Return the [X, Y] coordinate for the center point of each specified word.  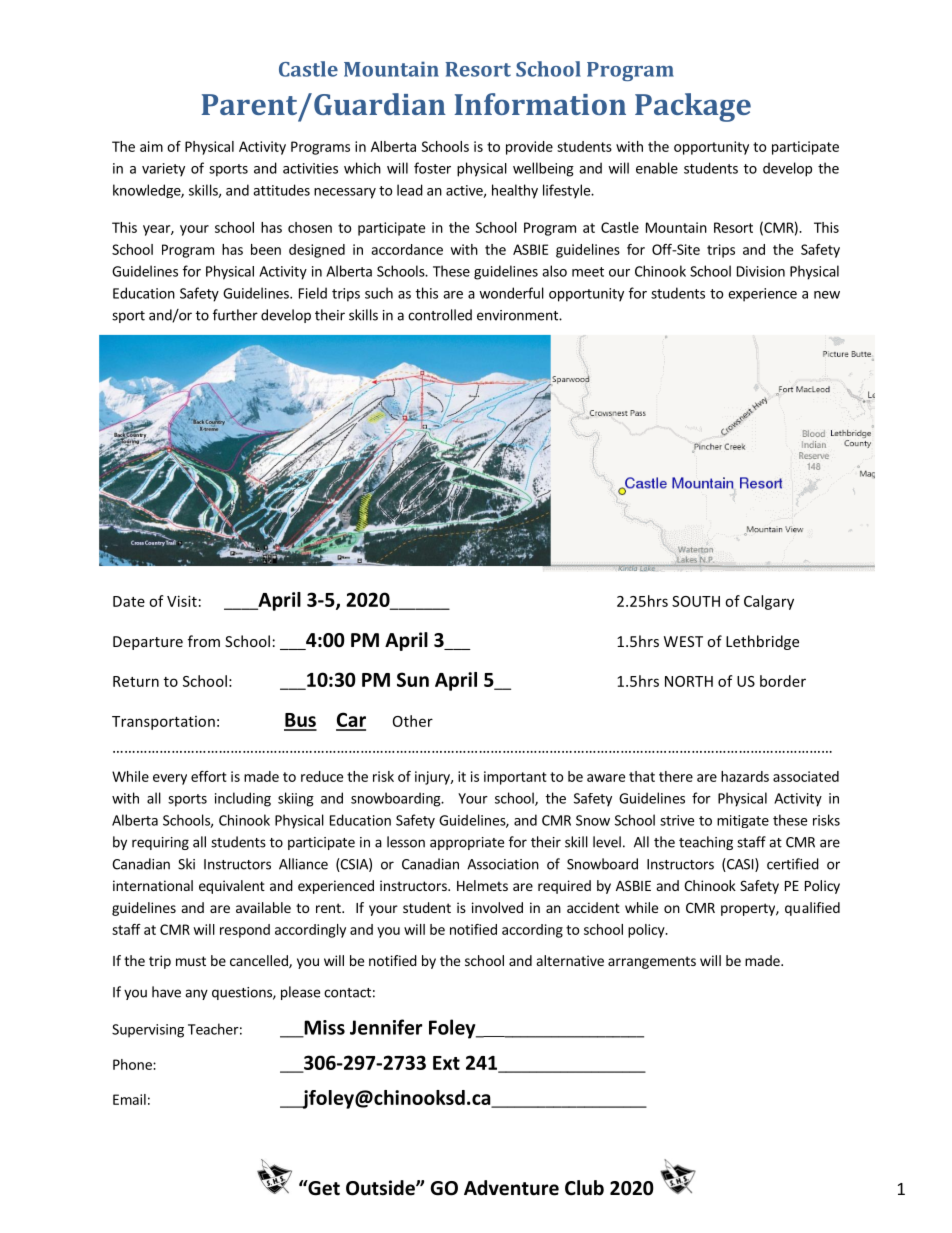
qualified [812, 909]
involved [497, 907]
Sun [413, 679]
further [235, 315]
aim [151, 146]
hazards [745, 776]
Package [693, 107]
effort [209, 776]
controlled [440, 315]
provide [529, 148]
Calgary [769, 602]
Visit [182, 601]
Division [761, 271]
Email [129, 1099]
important [515, 778]
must [191, 961]
